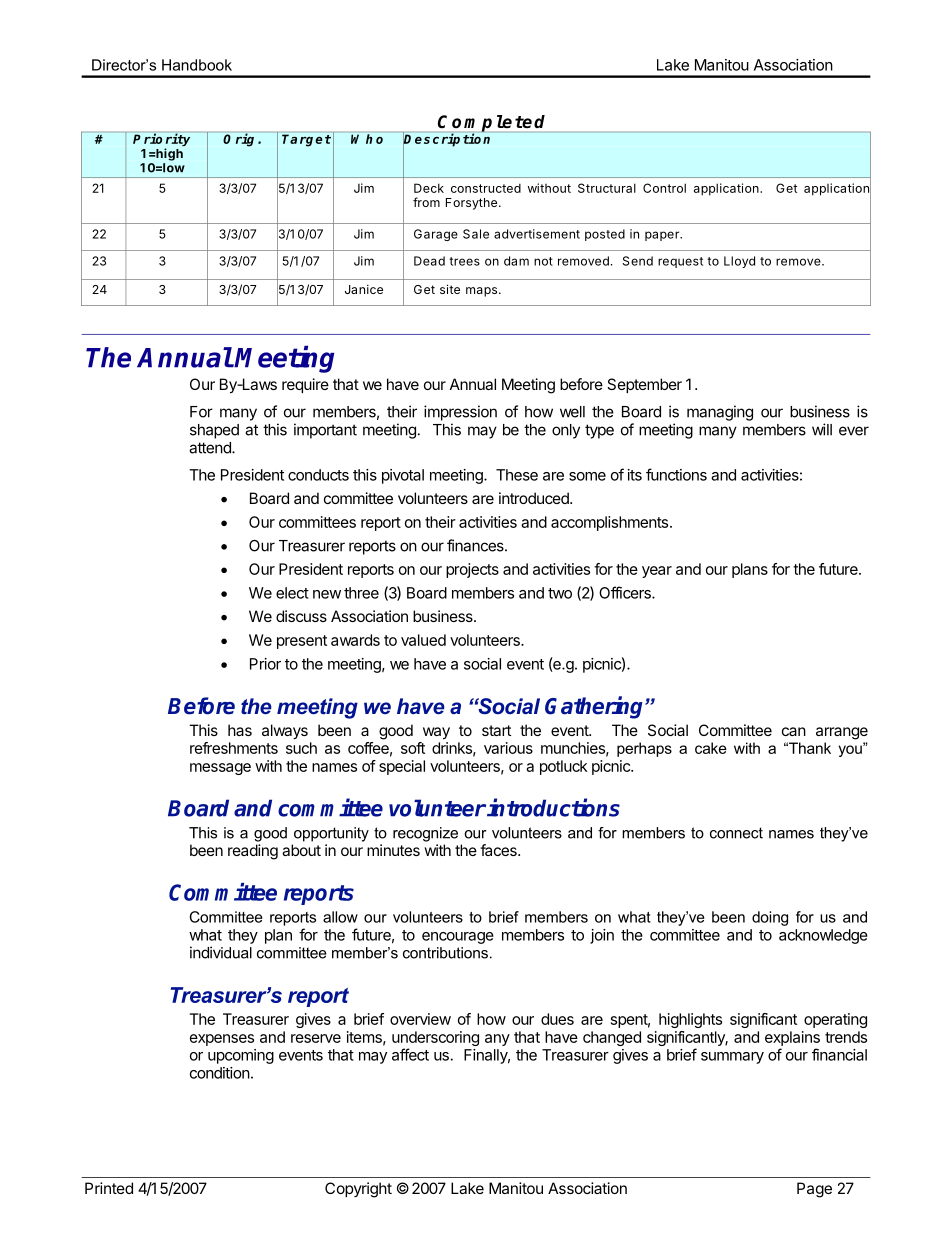 Image resolution: width=952 pixels, height=1233 pixels. What do you see at coordinates (292, 593) in the document?
I see `elect` at bounding box center [292, 593].
